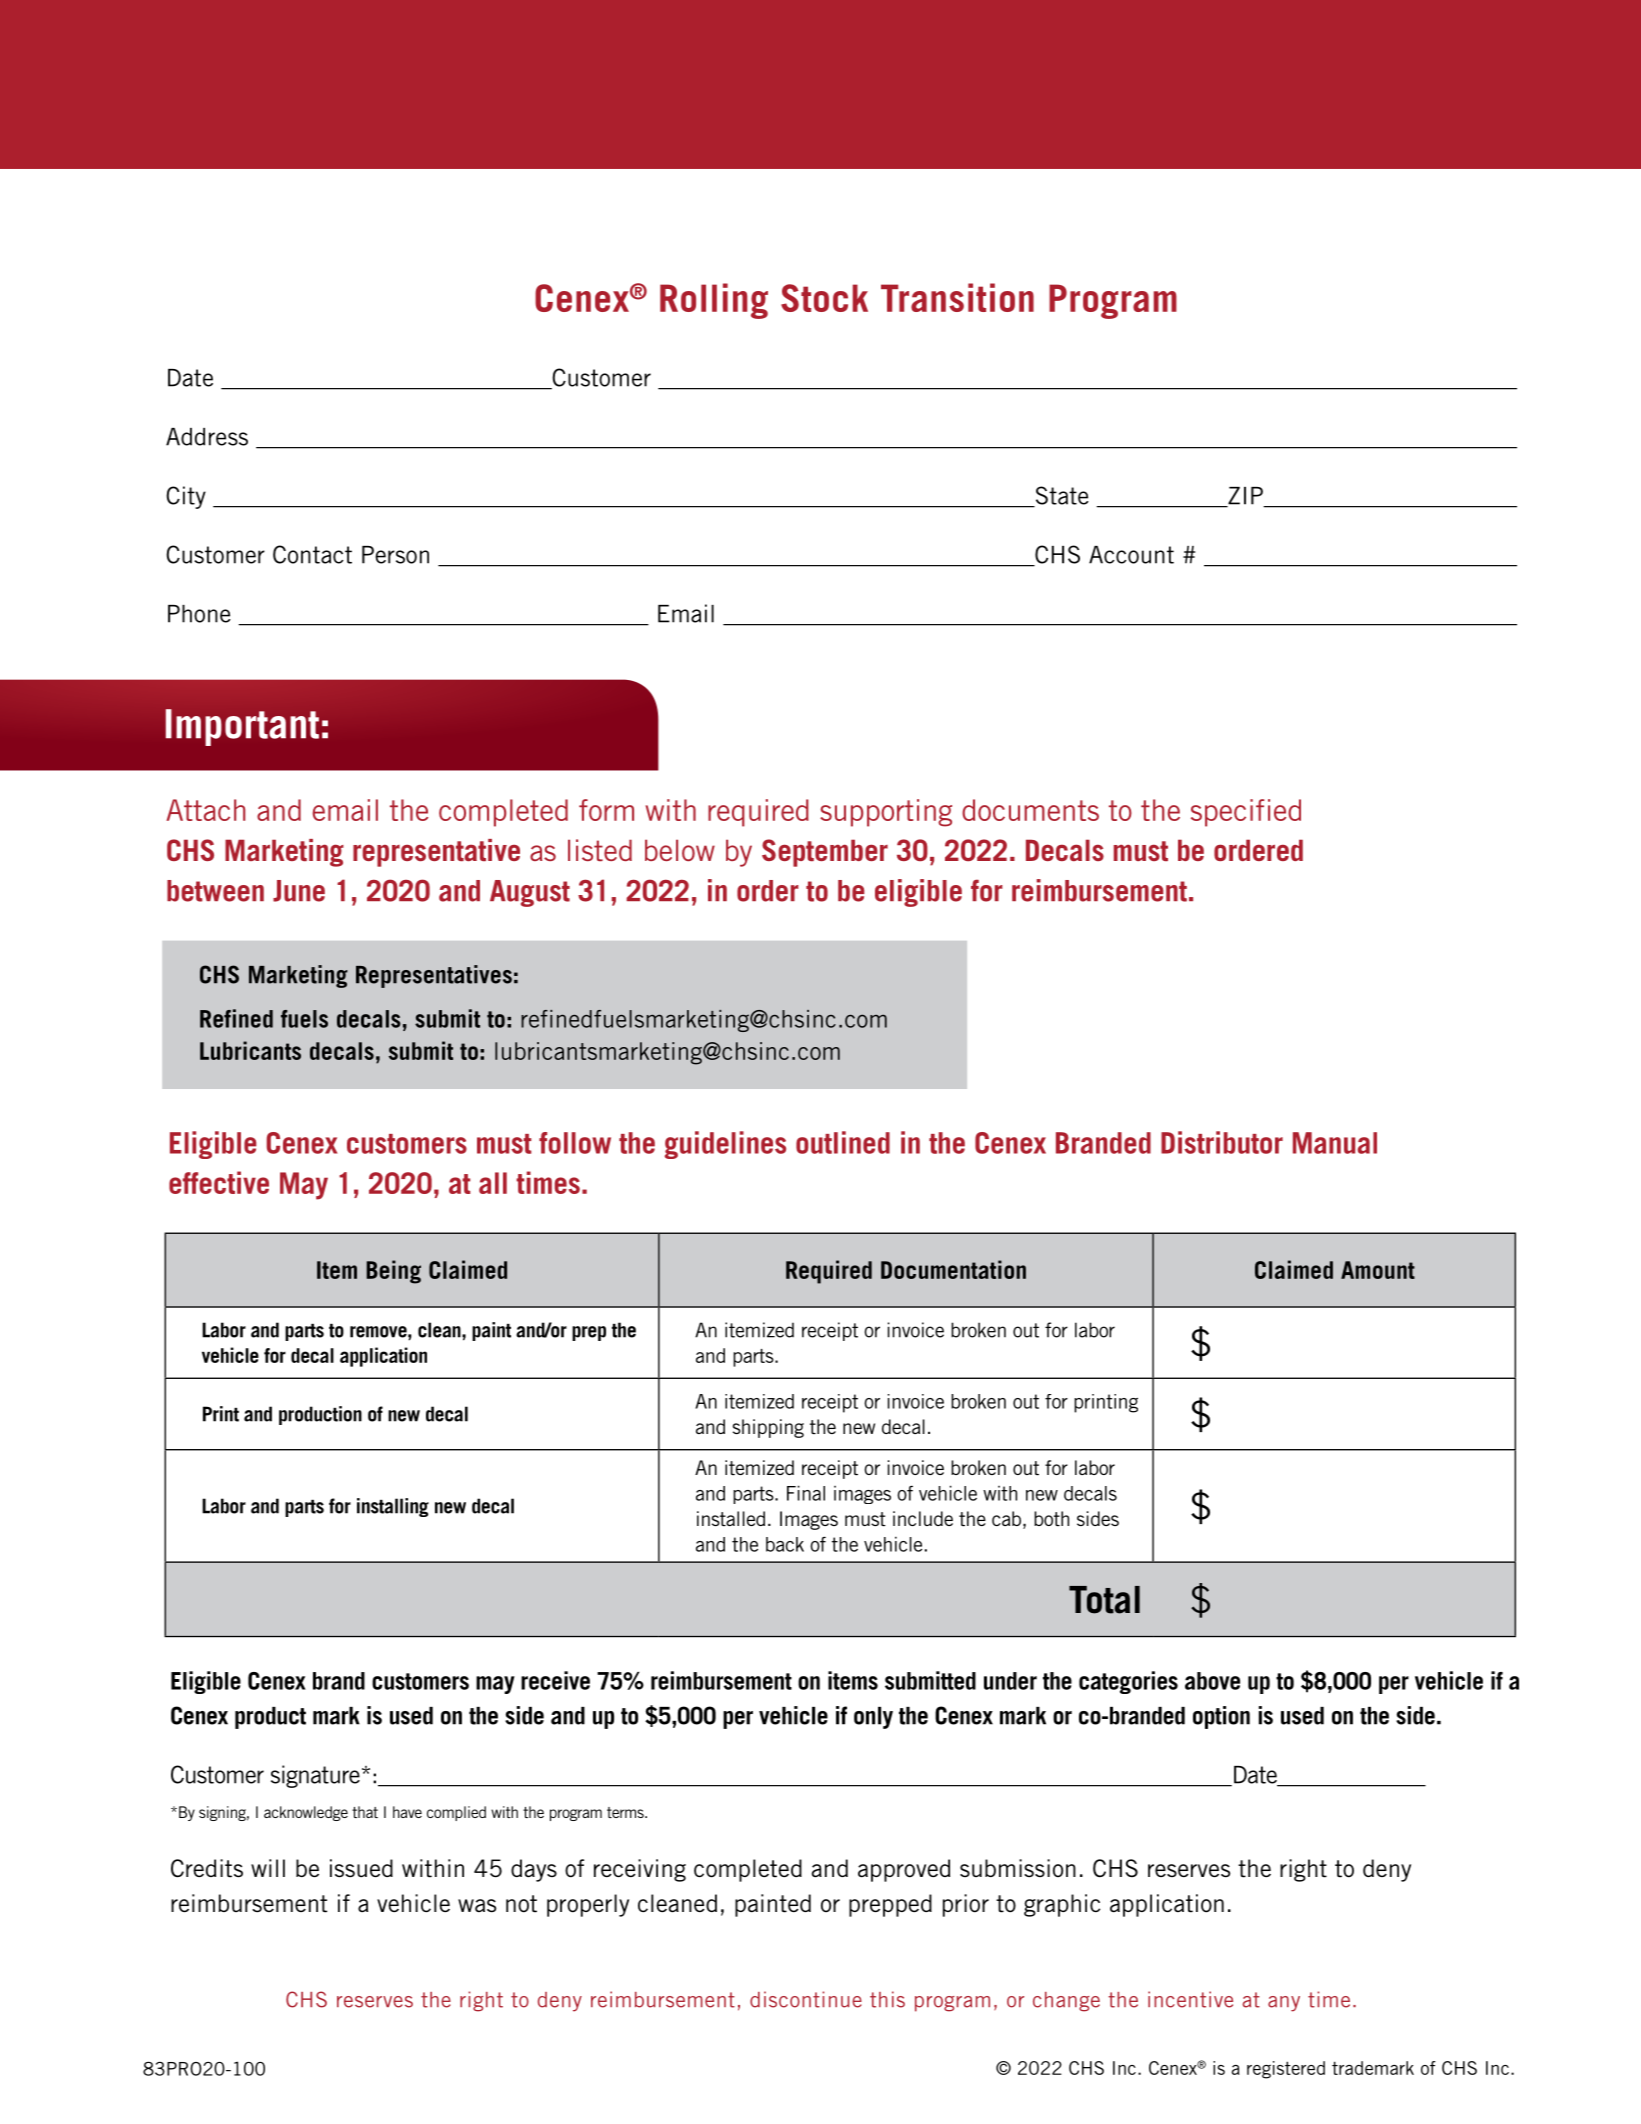 The image size is (1641, 2124). Describe the element at coordinates (219, 1182) in the document. I see `effective` at that location.
